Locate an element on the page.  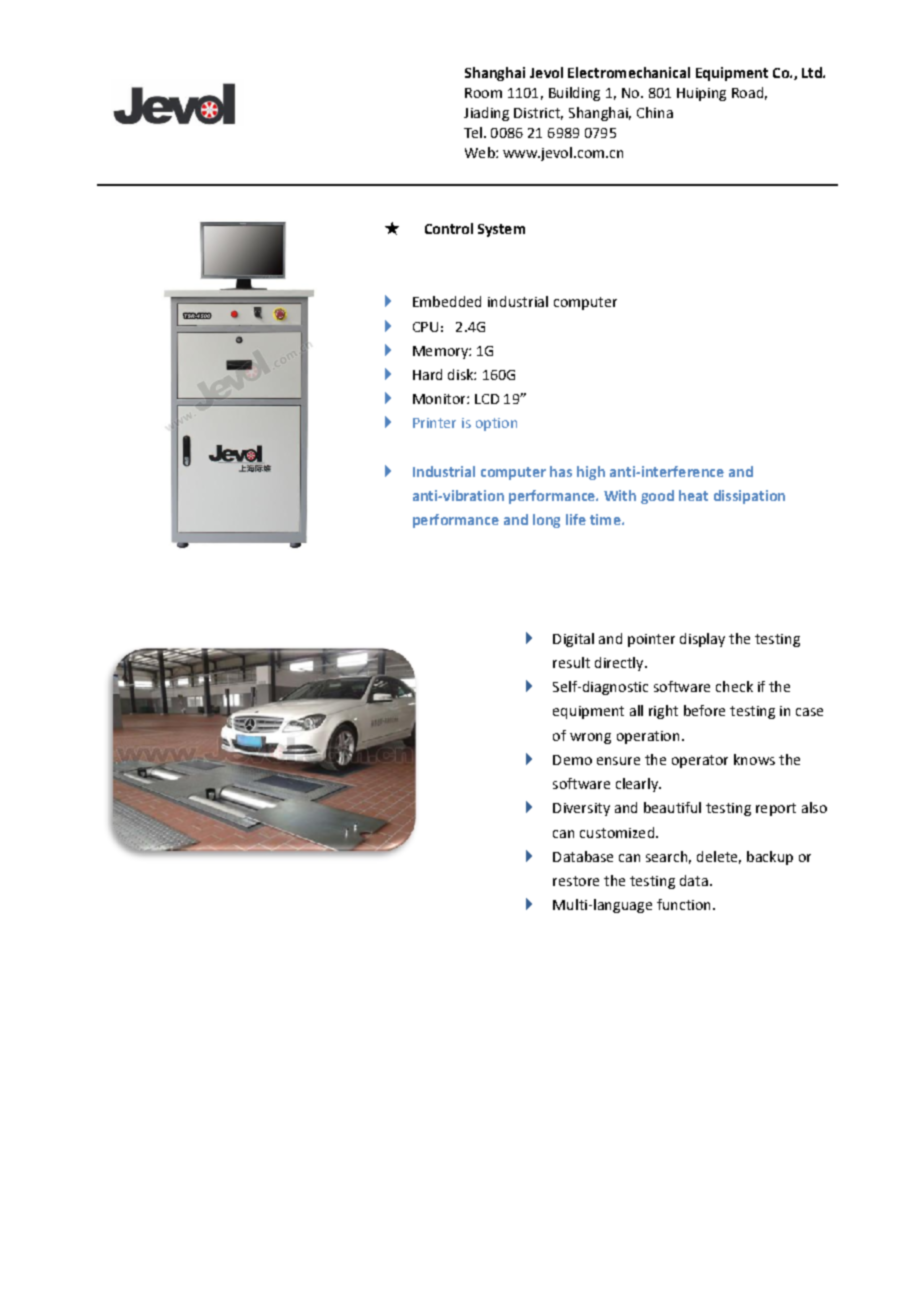
pointer is located at coordinates (651, 640).
